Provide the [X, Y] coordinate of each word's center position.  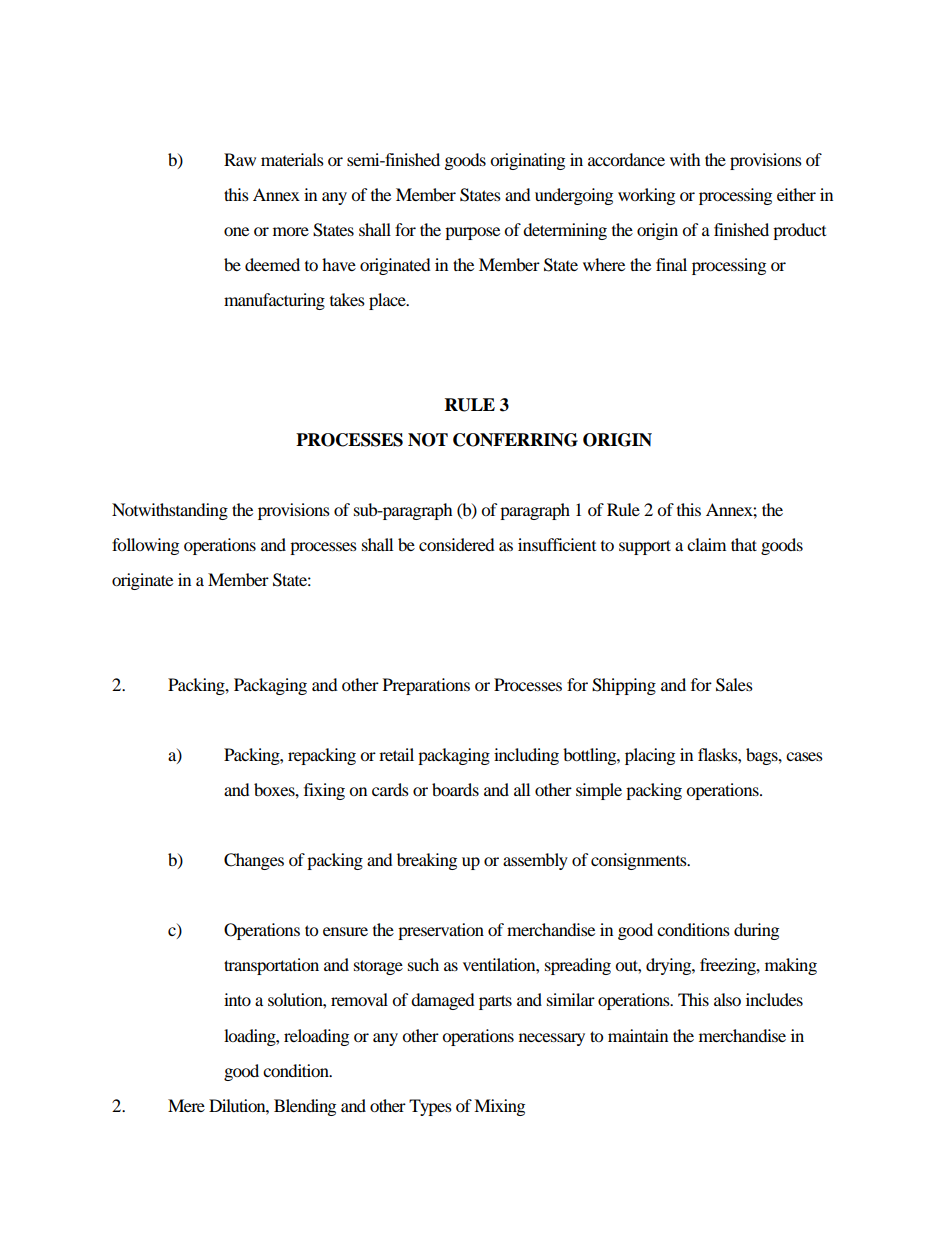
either [796, 194]
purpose [472, 233]
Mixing [499, 1107]
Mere [186, 1105]
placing [650, 756]
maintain [638, 1035]
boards [455, 789]
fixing [324, 791]
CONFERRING [515, 440]
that [744, 544]
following [145, 546]
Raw [240, 159]
